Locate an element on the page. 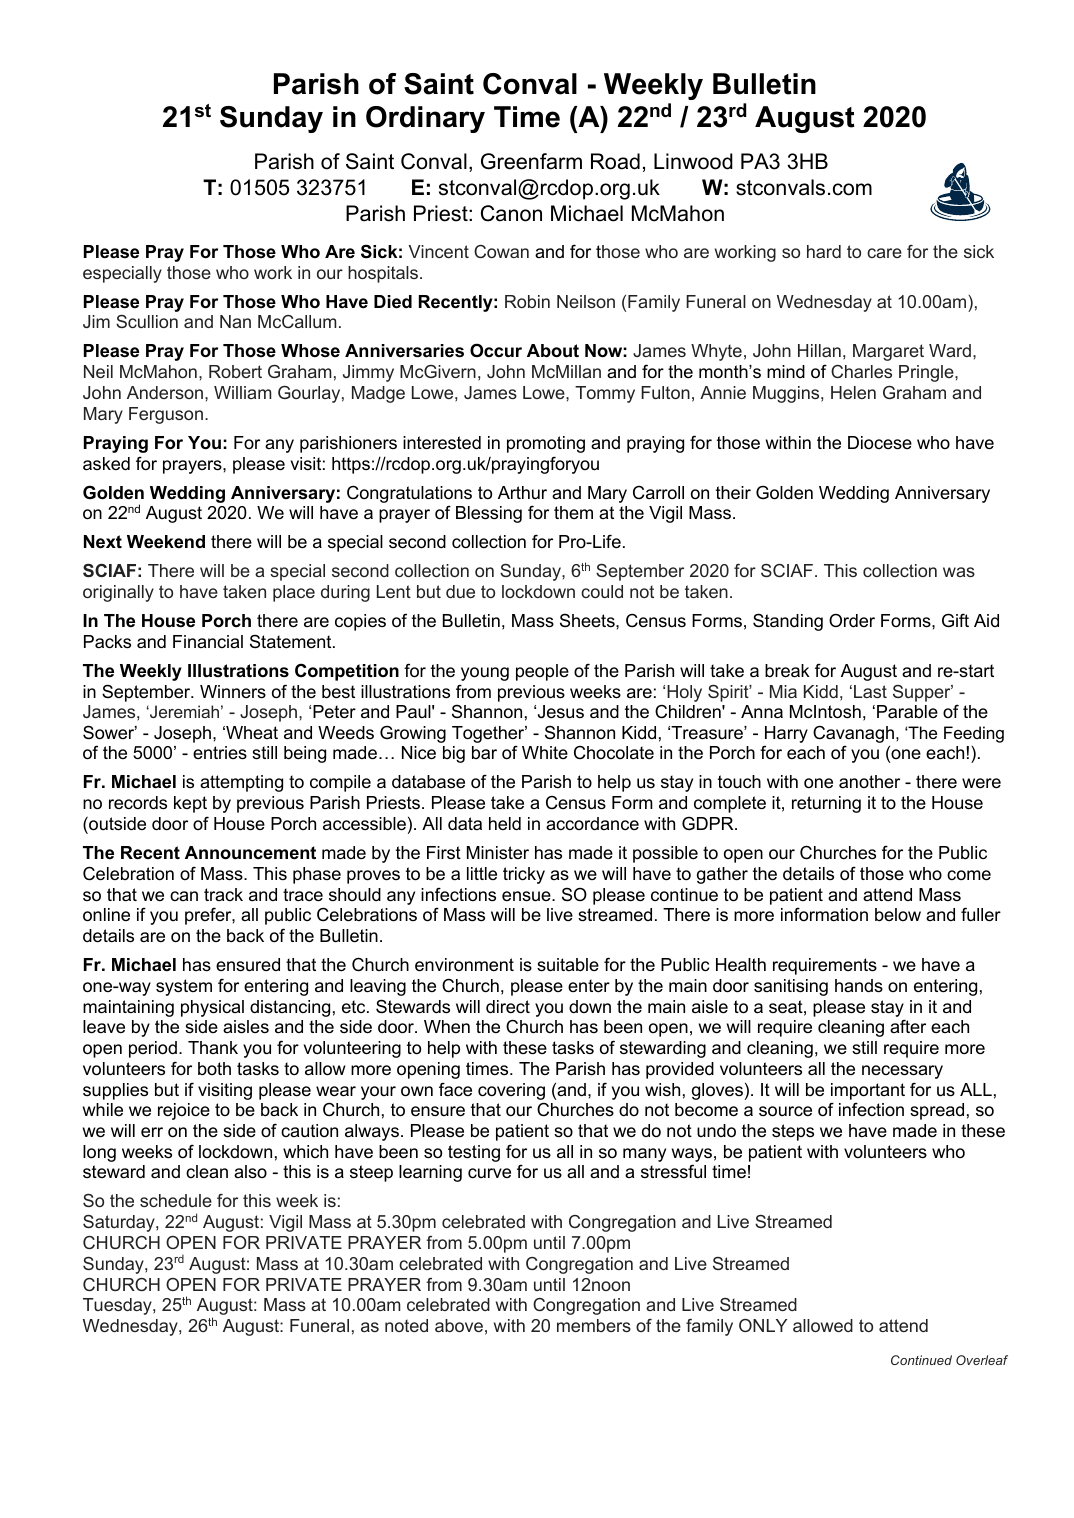  Parable is located at coordinates (907, 711).
